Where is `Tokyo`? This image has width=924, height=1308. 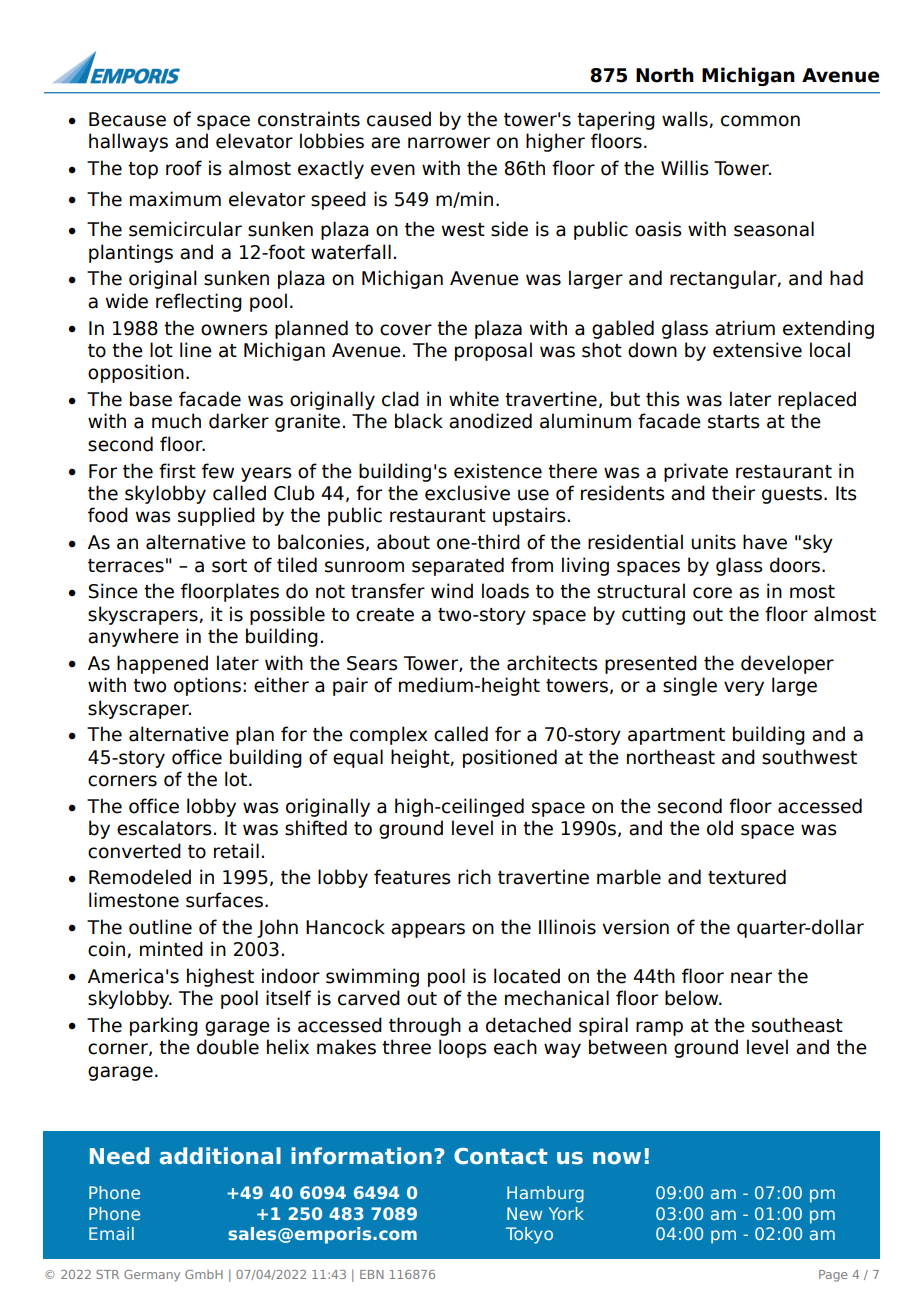
Tokyo is located at coordinates (529, 1235).
